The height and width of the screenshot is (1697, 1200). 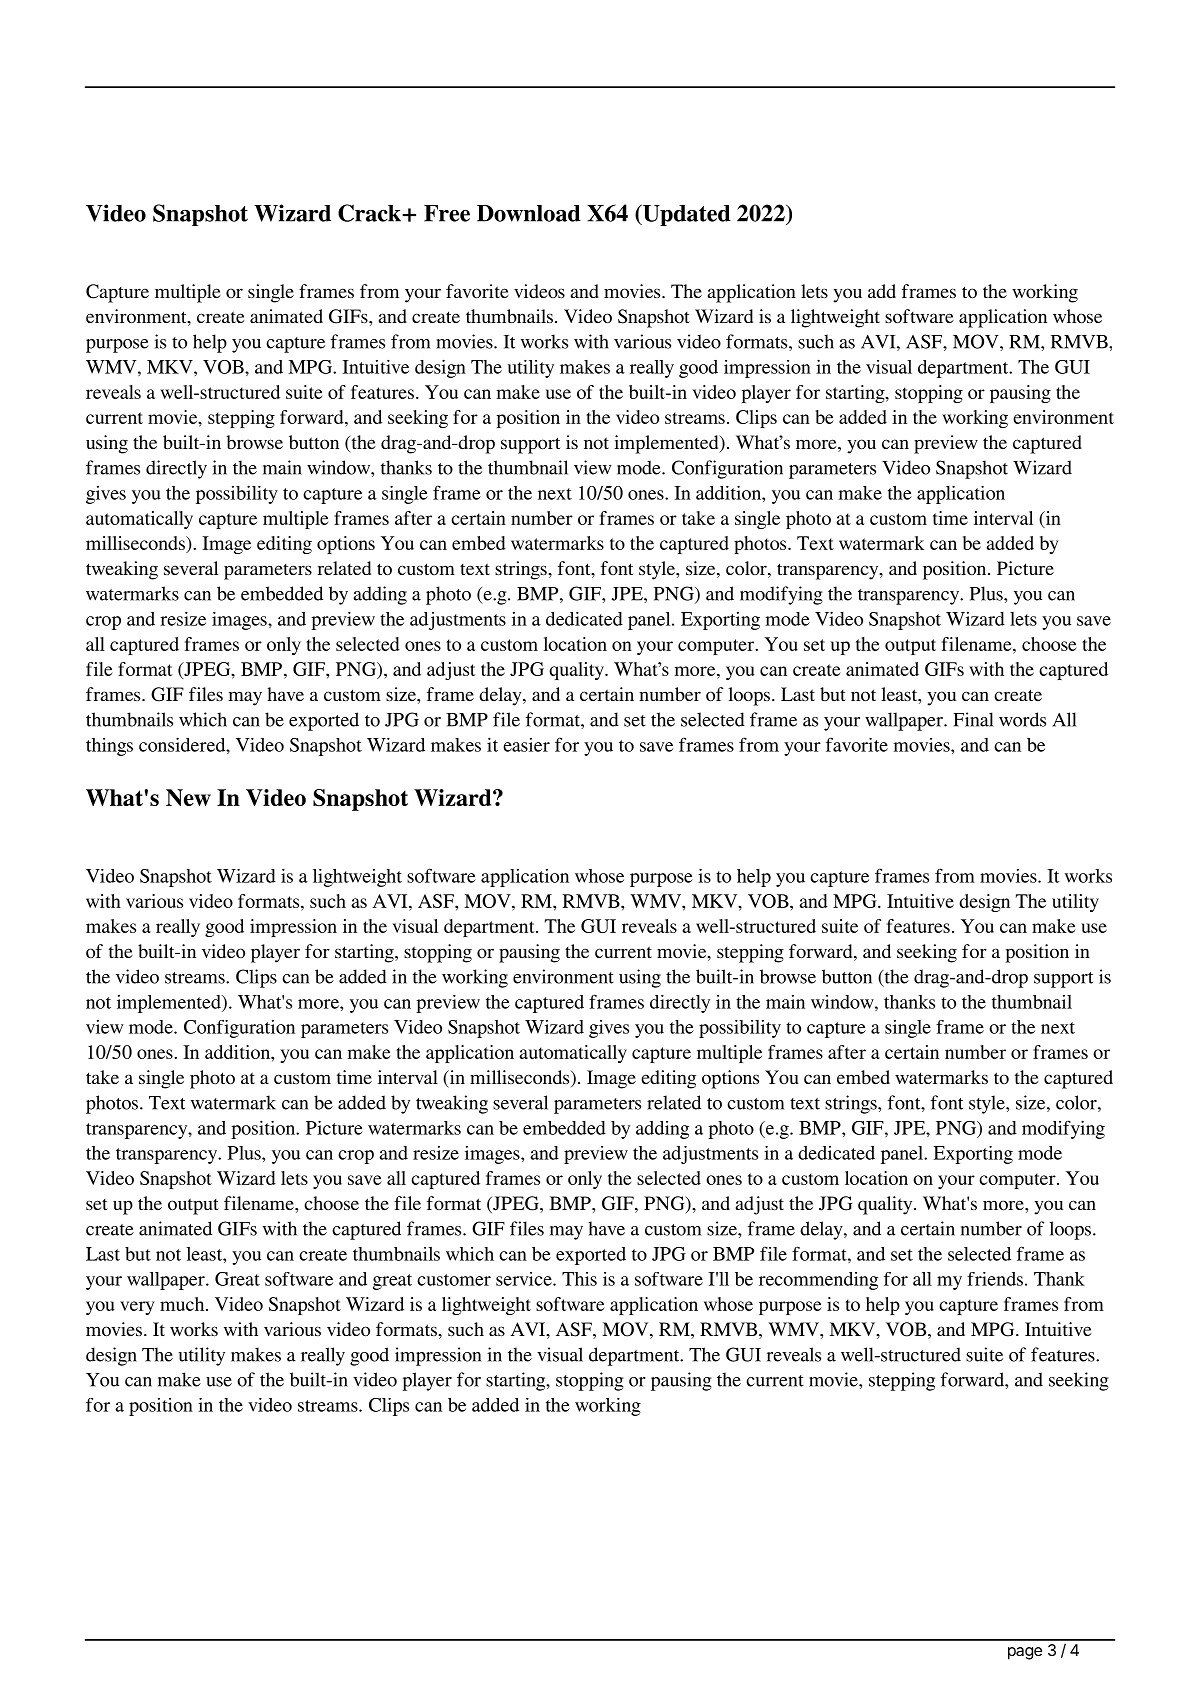 I want to click on Download, so click(x=529, y=213).
